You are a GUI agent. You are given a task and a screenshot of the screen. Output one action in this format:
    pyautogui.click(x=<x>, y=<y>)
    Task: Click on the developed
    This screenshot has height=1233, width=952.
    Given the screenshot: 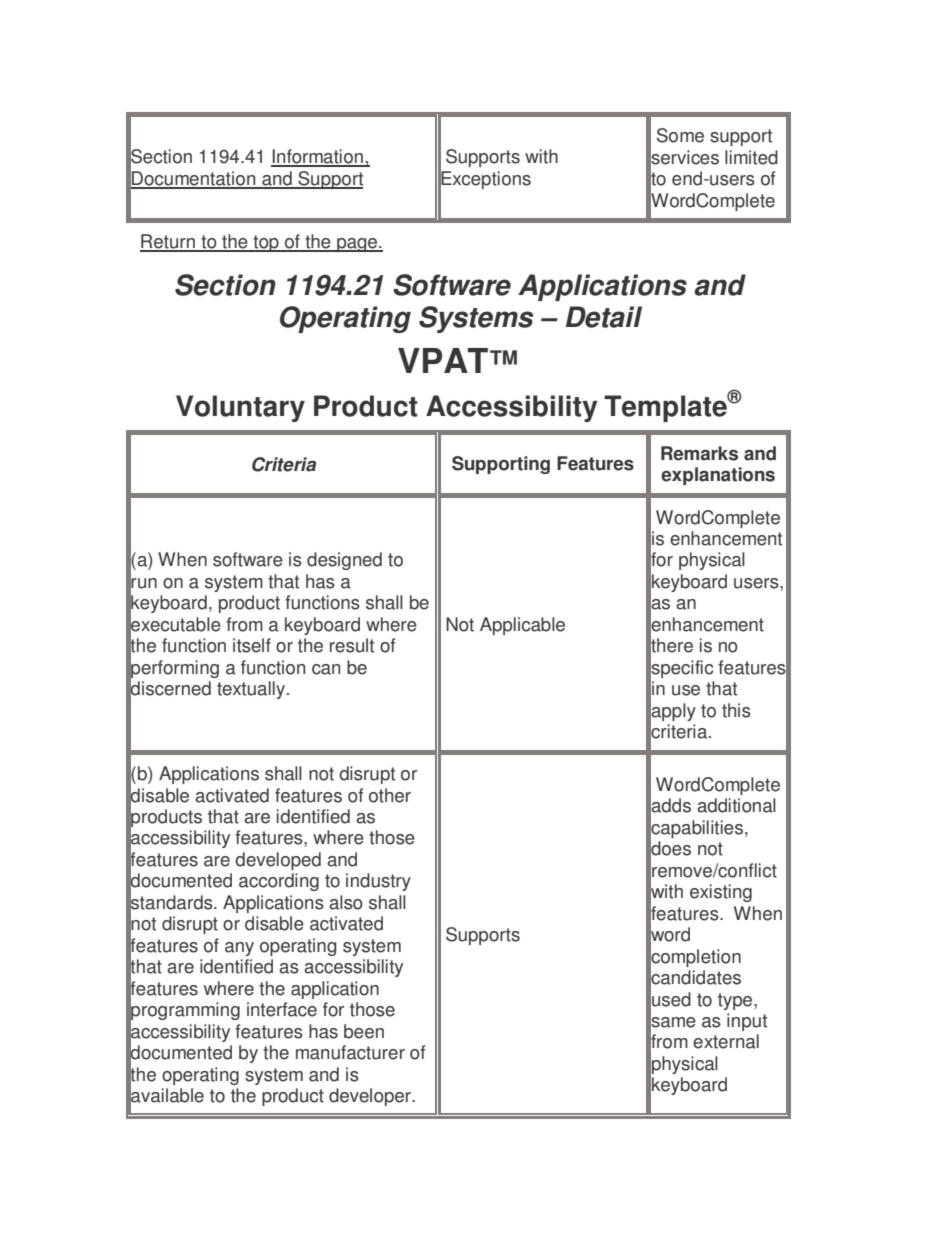 What is the action you would take?
    pyautogui.click(x=278, y=861)
